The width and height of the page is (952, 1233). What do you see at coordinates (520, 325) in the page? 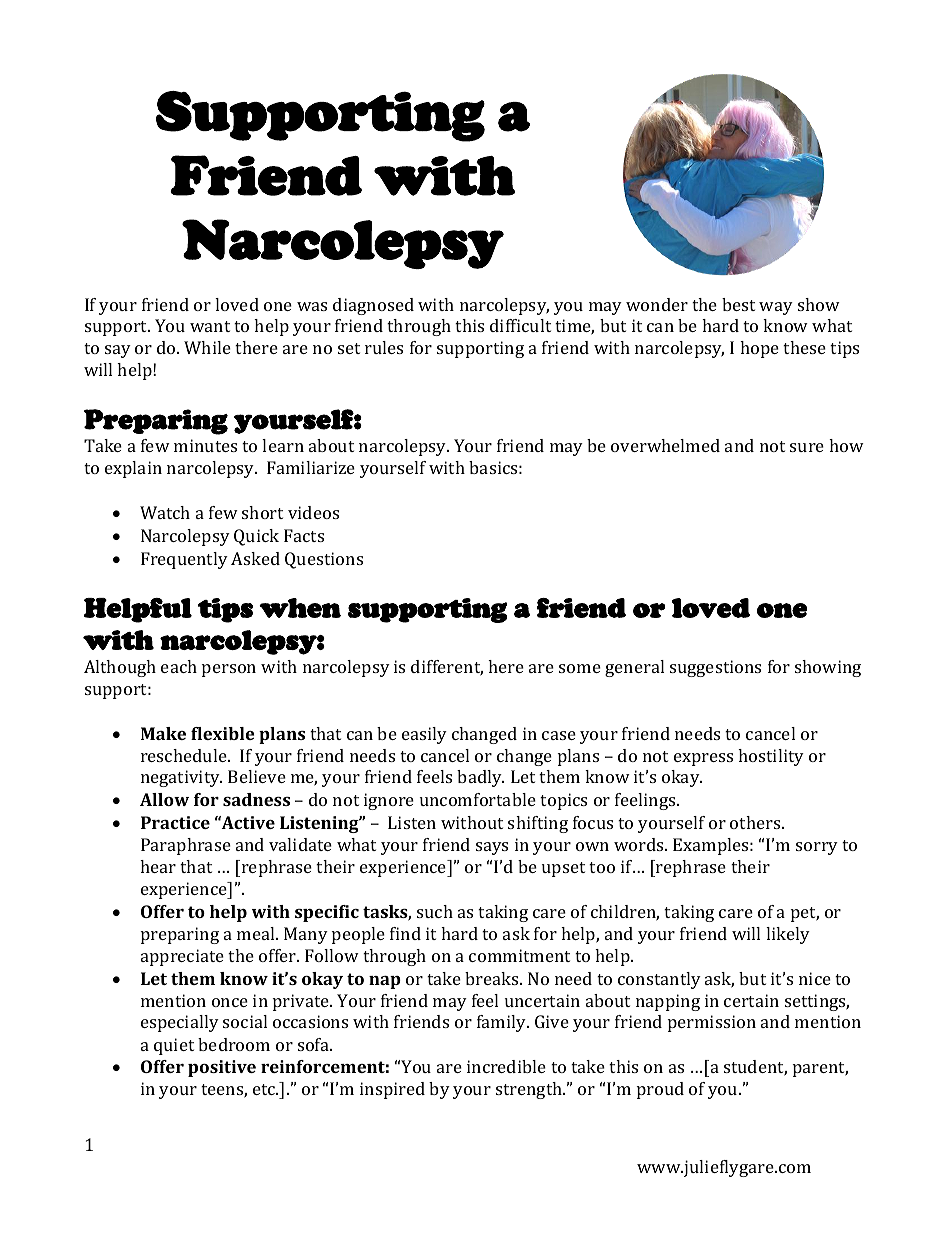
I see `difficult` at bounding box center [520, 325].
